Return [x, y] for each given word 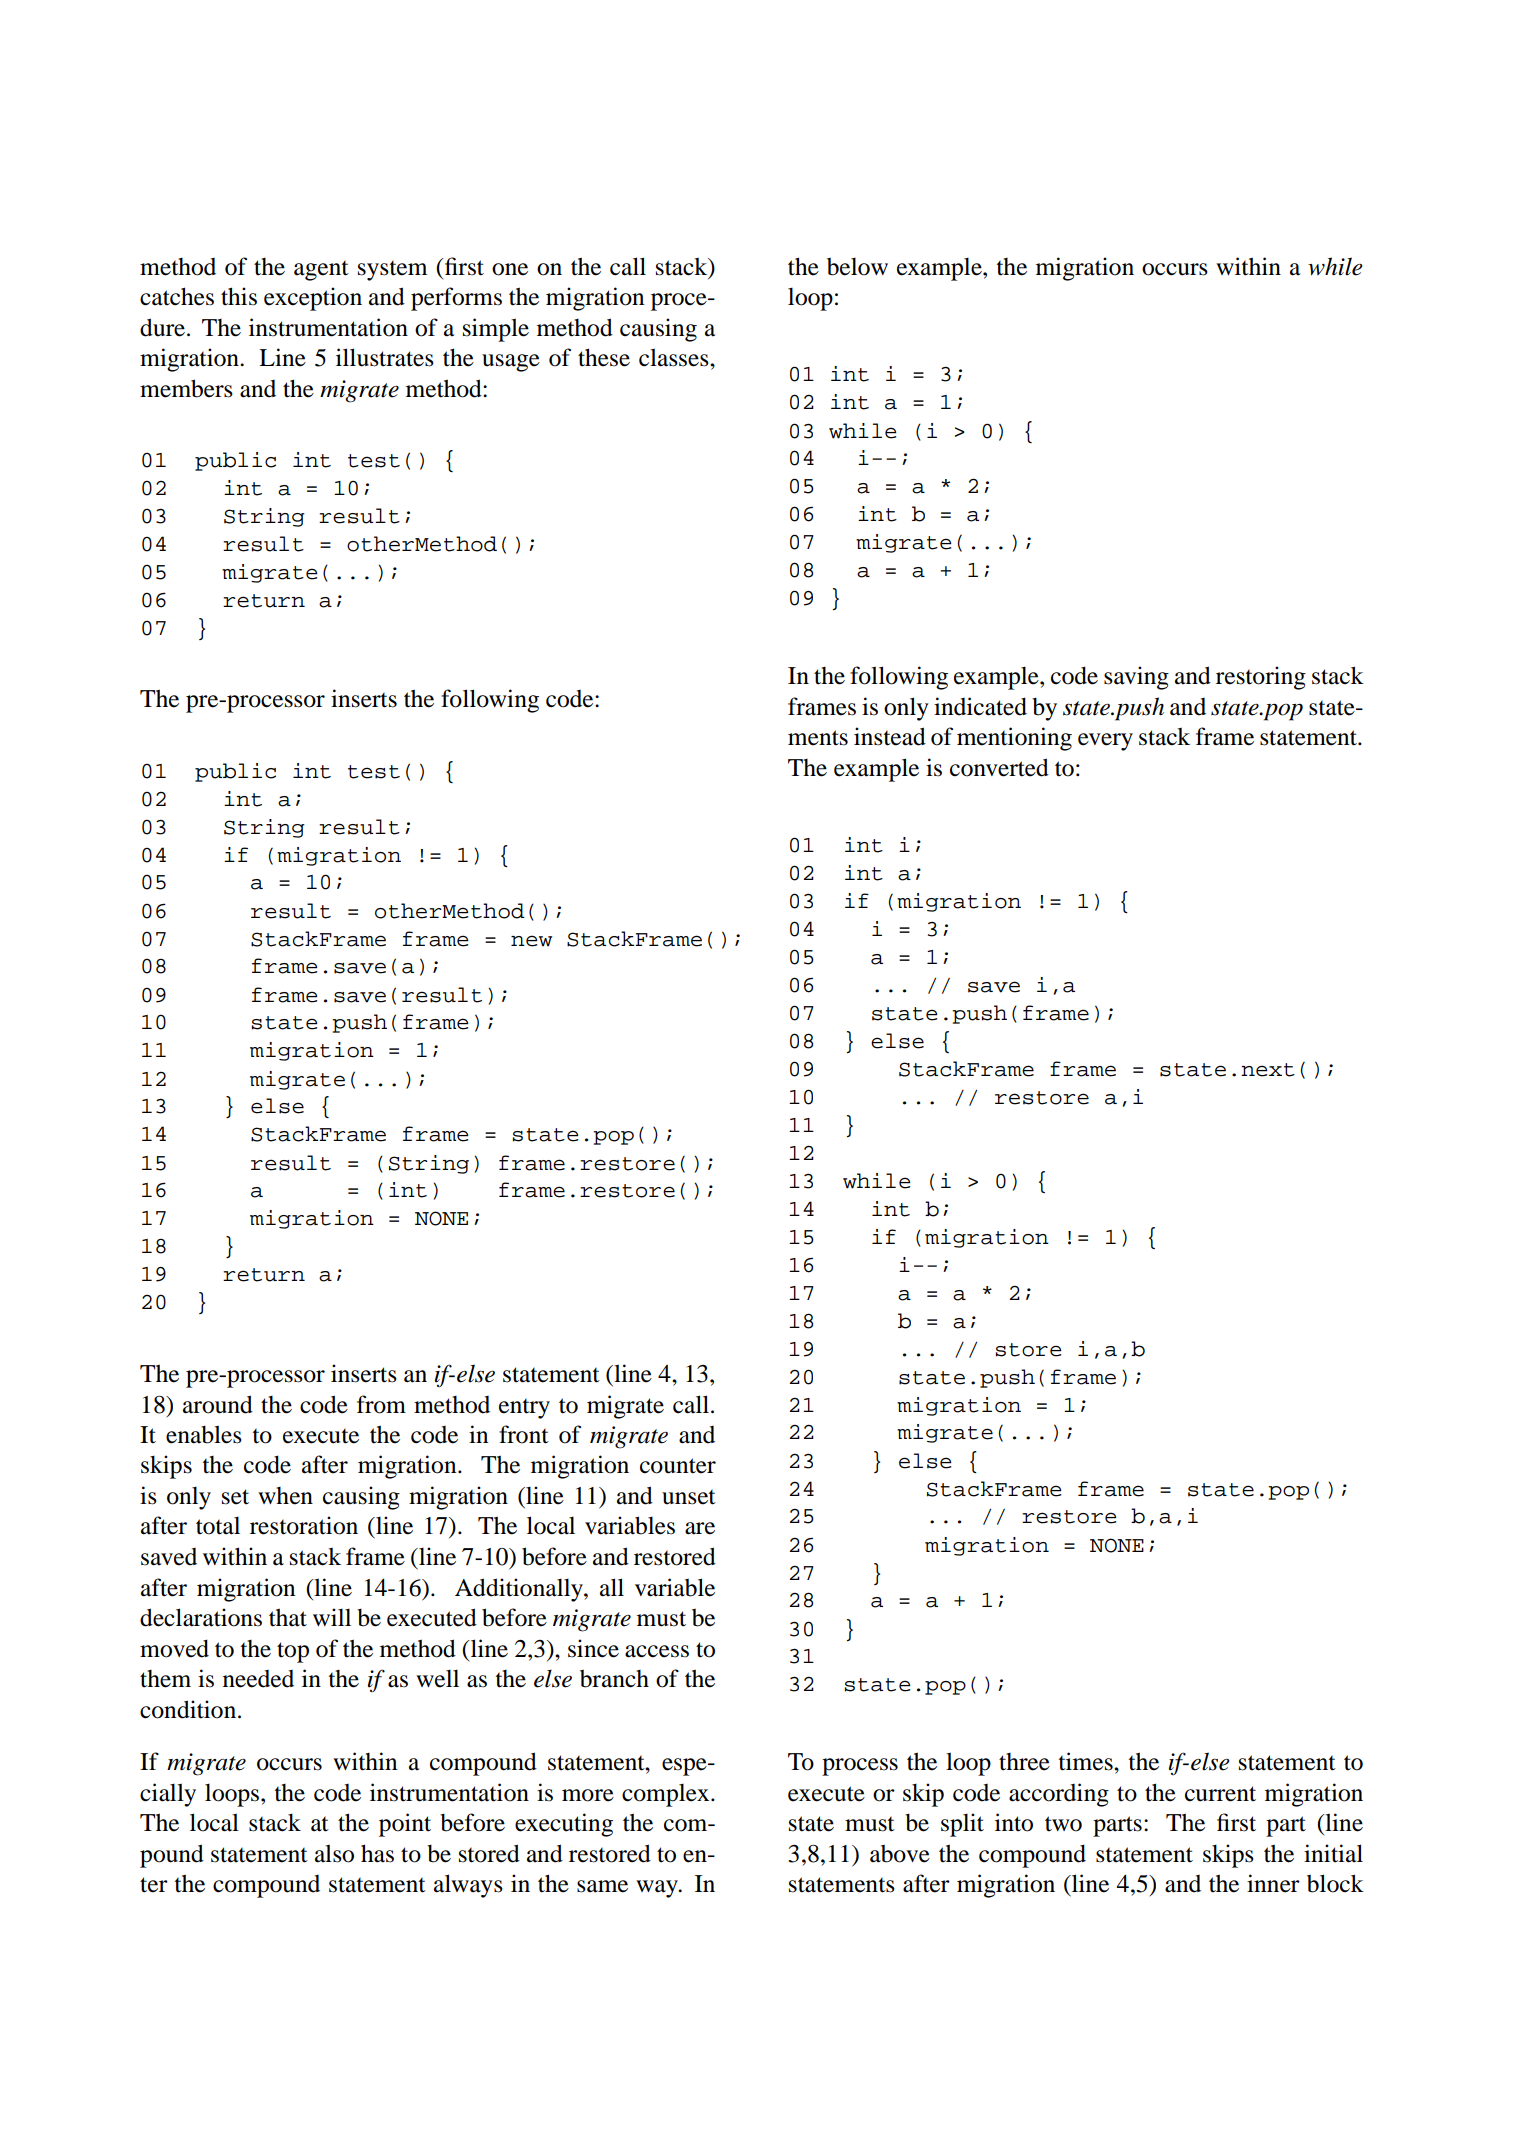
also [334, 1853]
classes [675, 357]
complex [667, 1795]
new [531, 941]
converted [999, 767]
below [857, 266]
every [1105, 742]
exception [313, 299]
